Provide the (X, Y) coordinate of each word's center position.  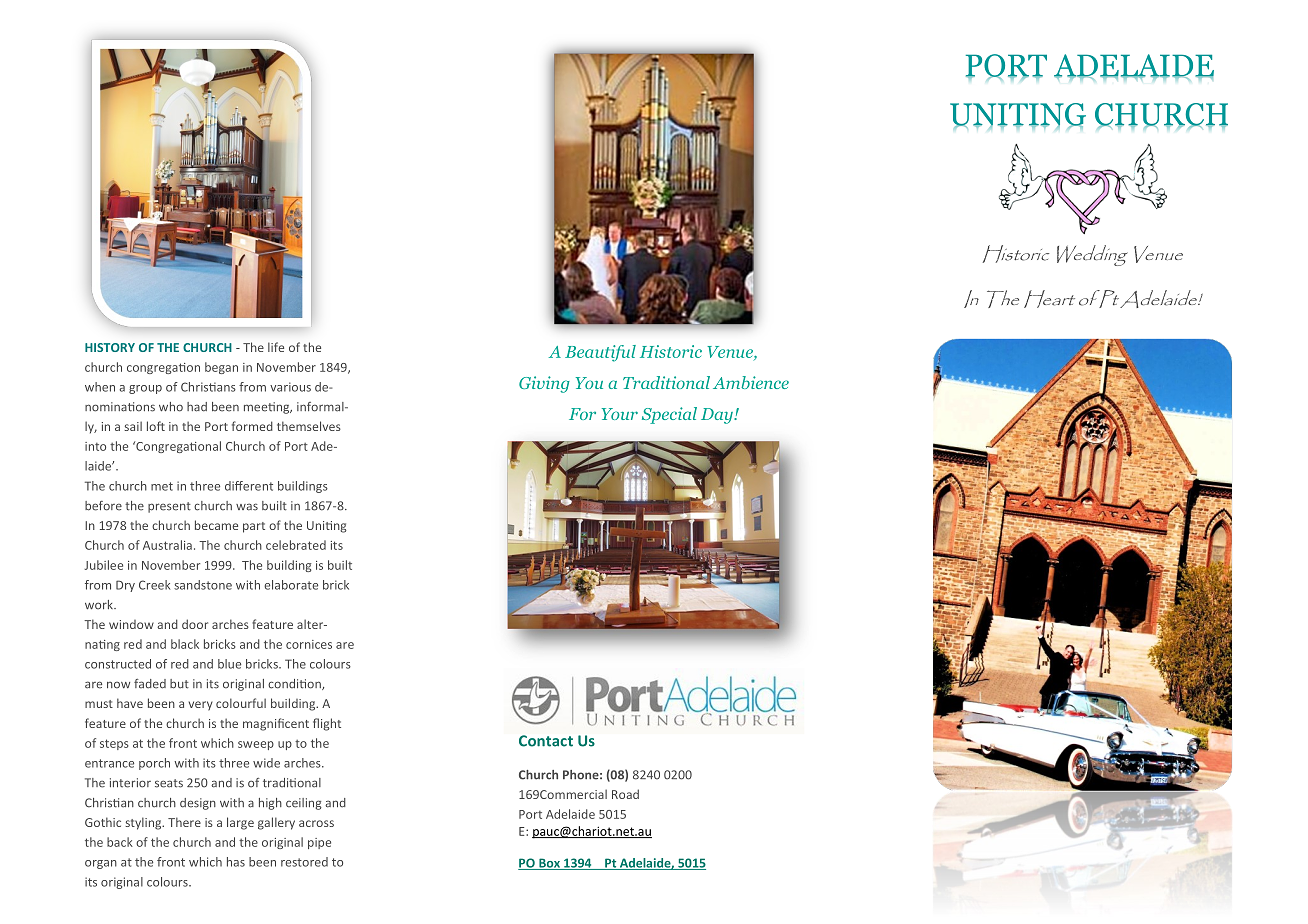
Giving (544, 384)
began (221, 368)
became (216, 525)
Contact (546, 741)
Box (549, 864)
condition (295, 684)
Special (669, 415)
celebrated (296, 545)
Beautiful (600, 353)
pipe (319, 843)
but (179, 684)
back (120, 842)
